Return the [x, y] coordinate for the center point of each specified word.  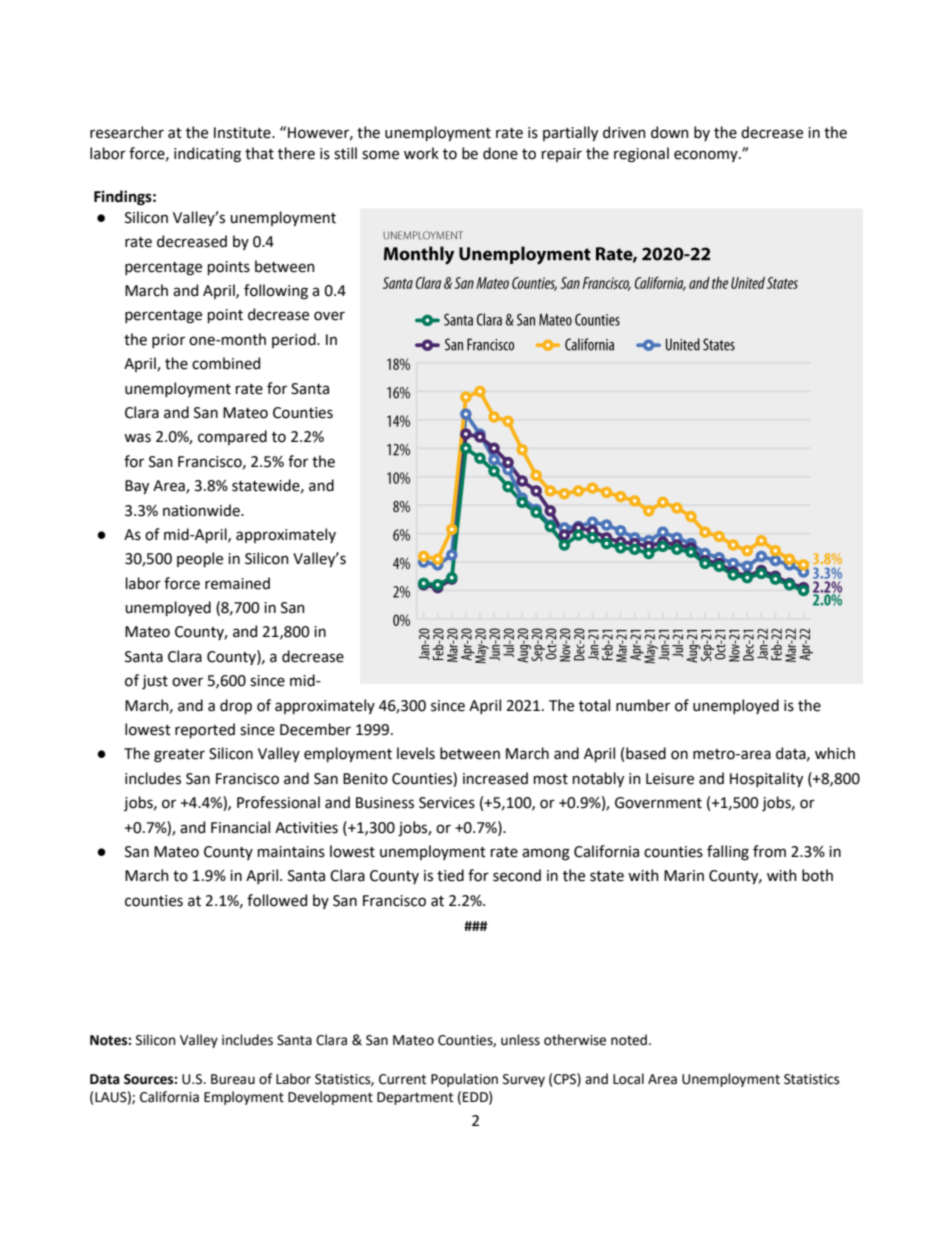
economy [707, 156]
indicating [207, 155]
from [769, 851]
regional [641, 155]
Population [464, 1080]
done [500, 153]
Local [628, 1079]
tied [450, 875]
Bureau [233, 1079]
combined [226, 363]
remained [237, 583]
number [643, 705]
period [295, 340]
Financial [240, 827]
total [594, 705]
